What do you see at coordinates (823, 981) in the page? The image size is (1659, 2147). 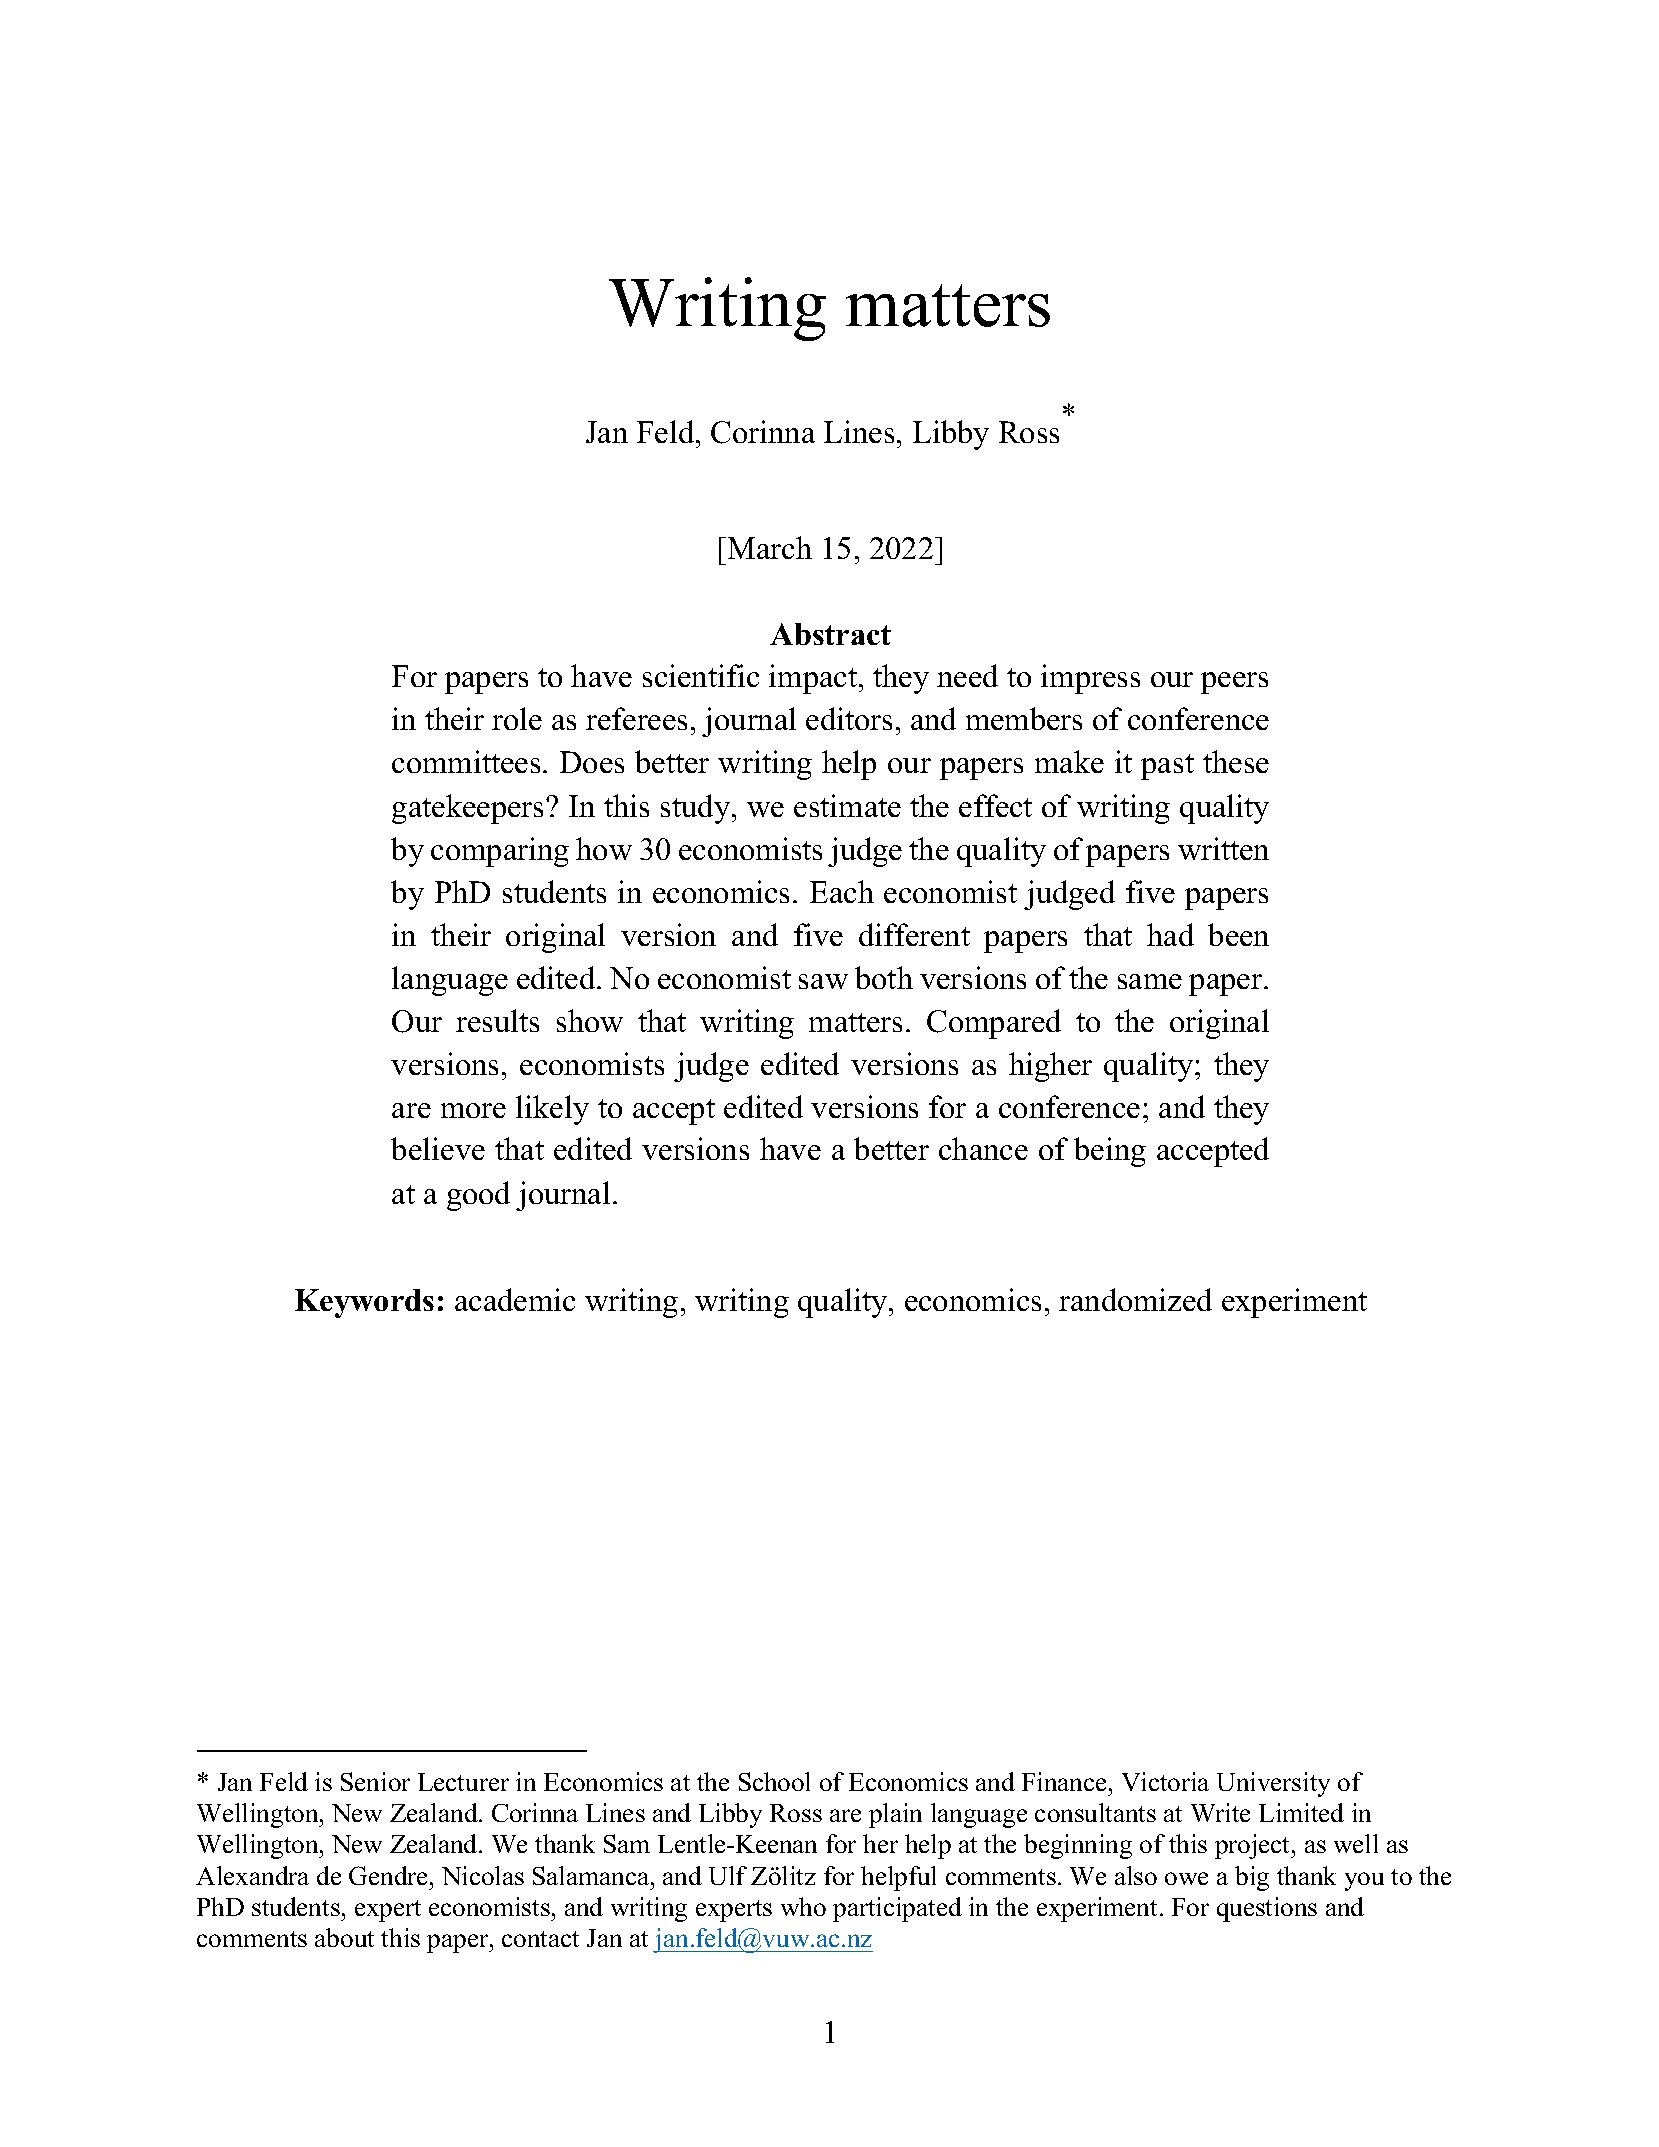 I see `saw` at bounding box center [823, 981].
